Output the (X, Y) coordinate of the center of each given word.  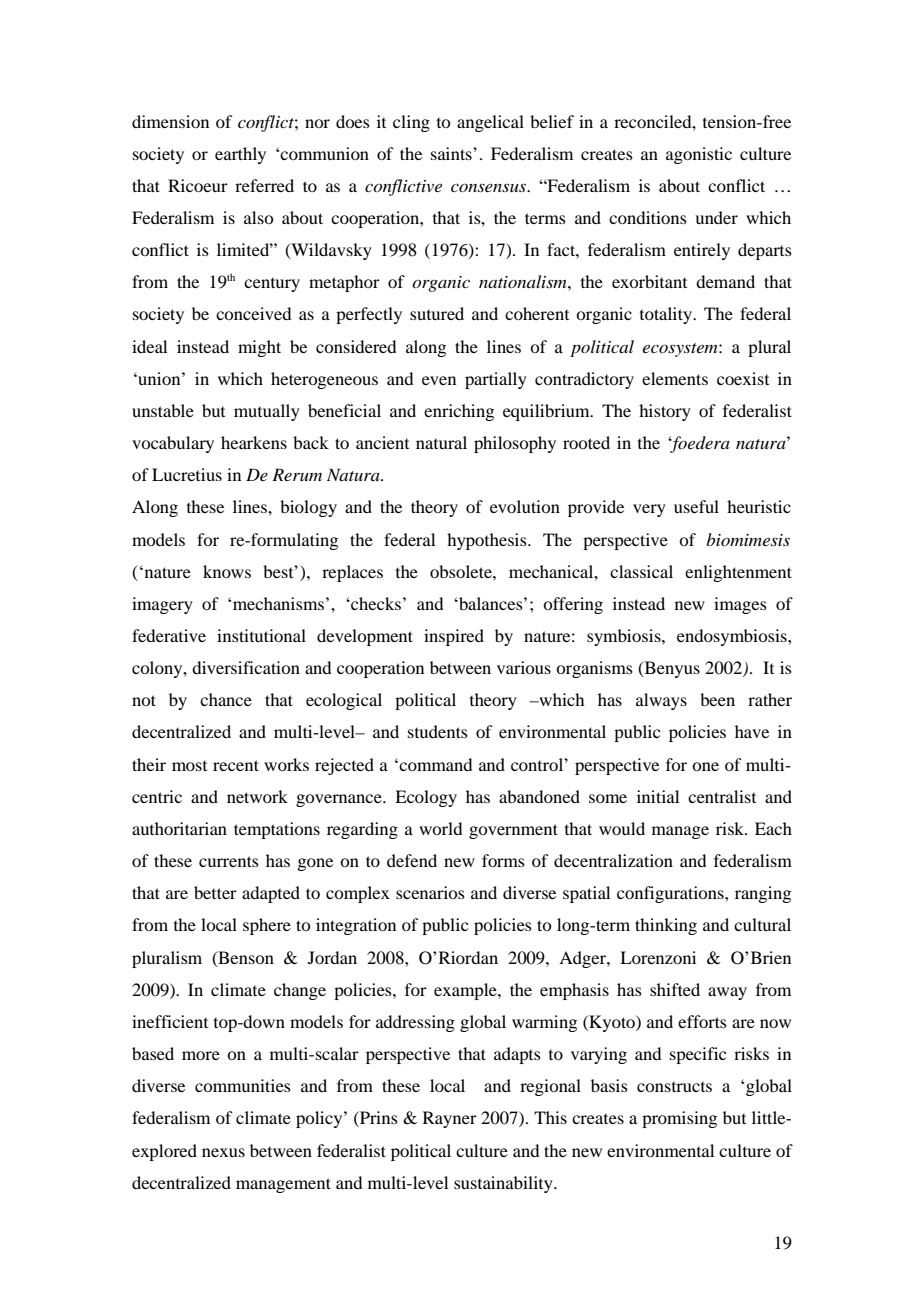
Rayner (450, 1119)
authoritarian (179, 828)
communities (243, 1085)
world (440, 828)
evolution (525, 506)
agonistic (699, 155)
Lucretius (187, 474)
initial (658, 796)
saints (452, 153)
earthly (240, 155)
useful (696, 506)
